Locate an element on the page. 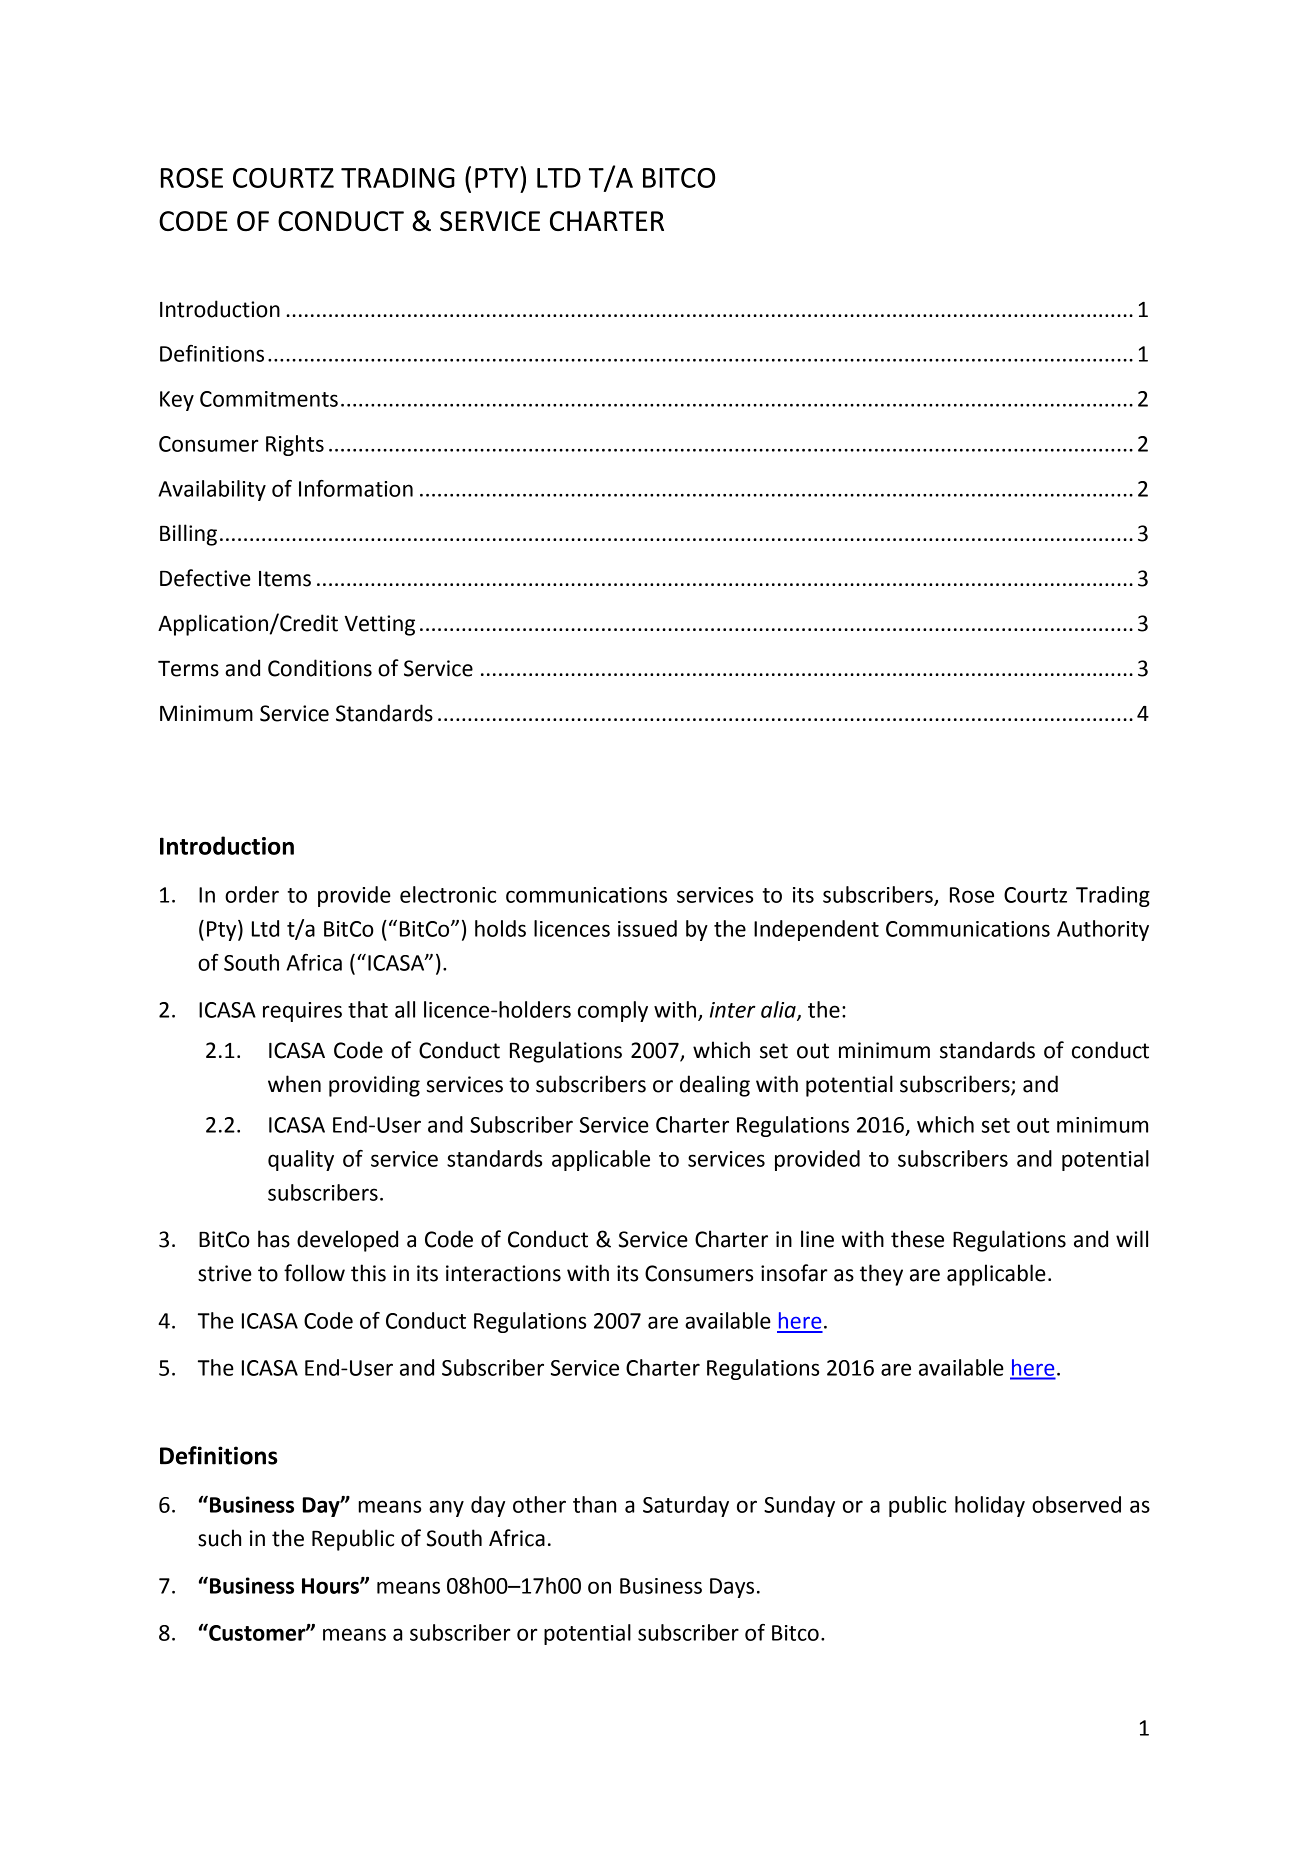 Image resolution: width=1308 pixels, height=1849 pixels. Hours is located at coordinates (331, 1586).
